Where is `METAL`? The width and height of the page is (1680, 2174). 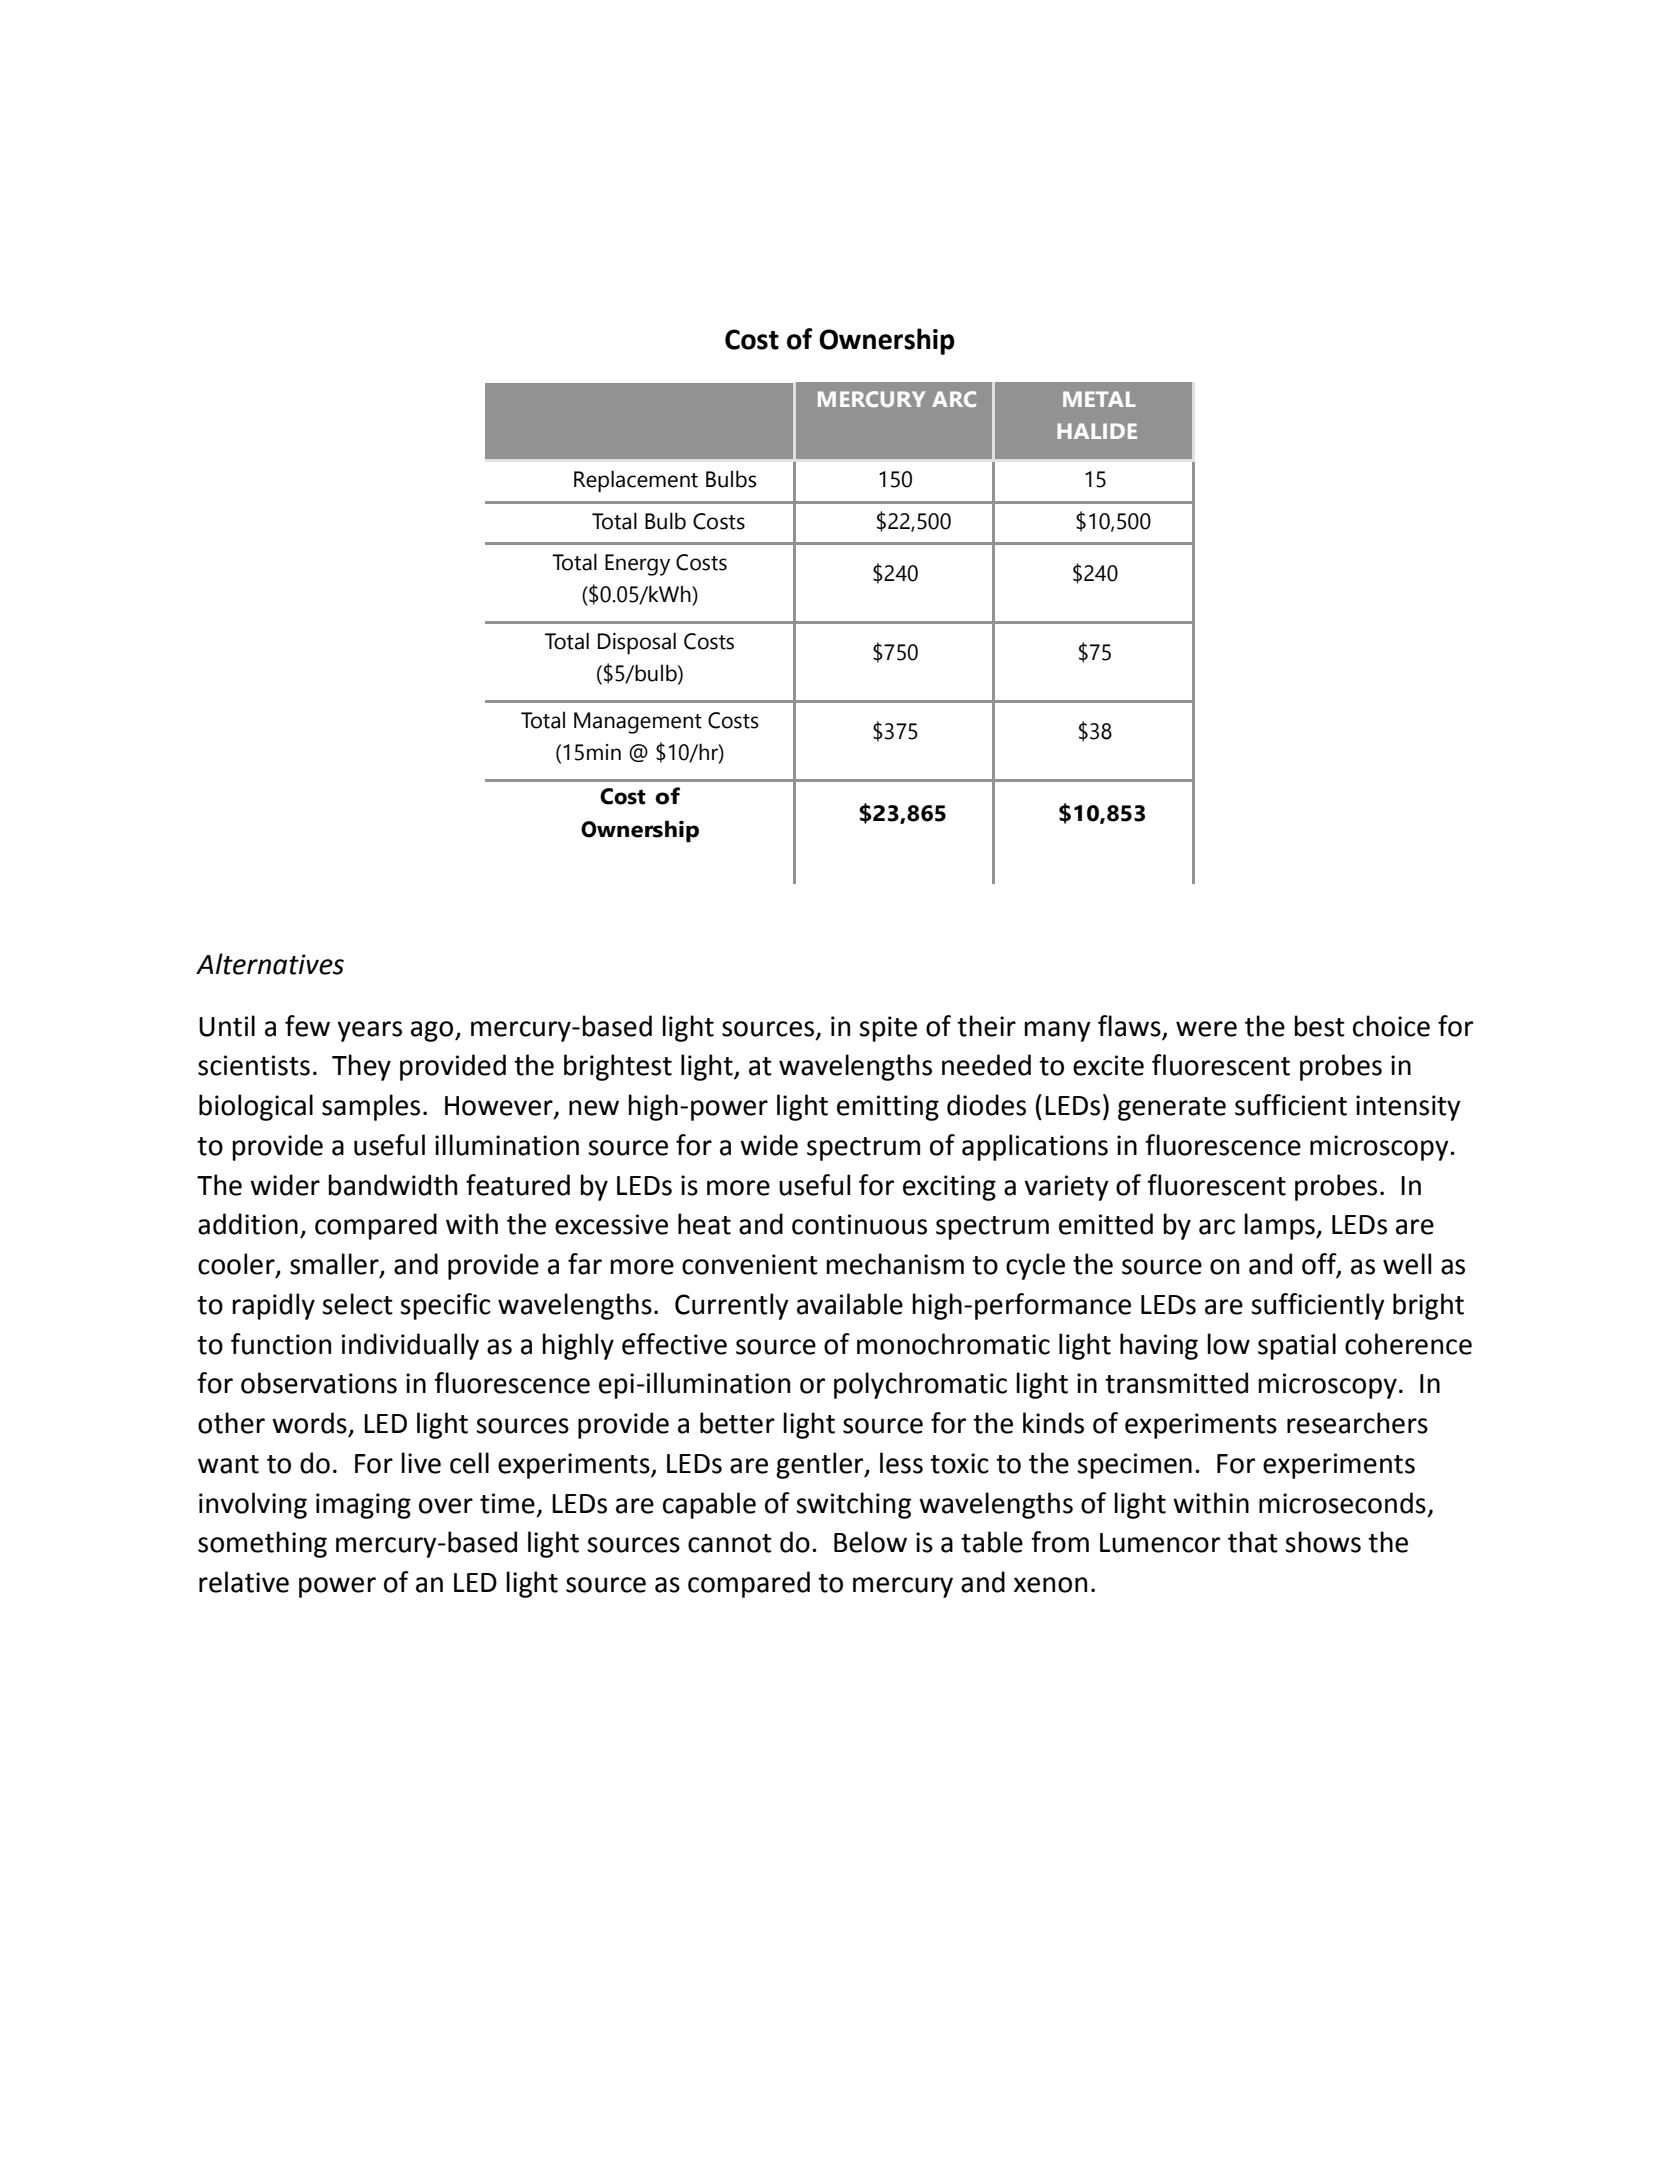 METAL is located at coordinates (1099, 399).
